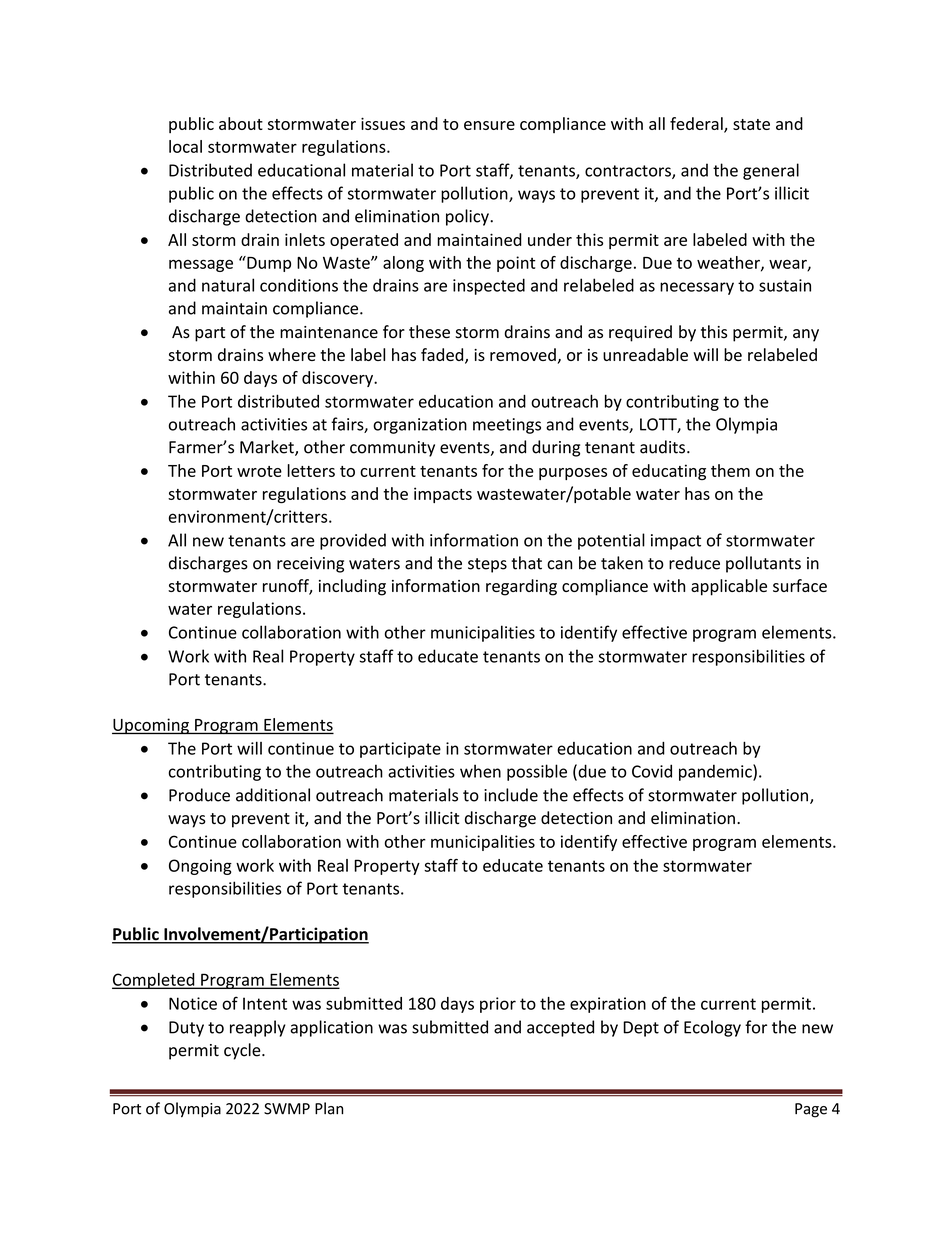 This page has width=952, height=1233. I want to click on cycle, so click(243, 1051).
